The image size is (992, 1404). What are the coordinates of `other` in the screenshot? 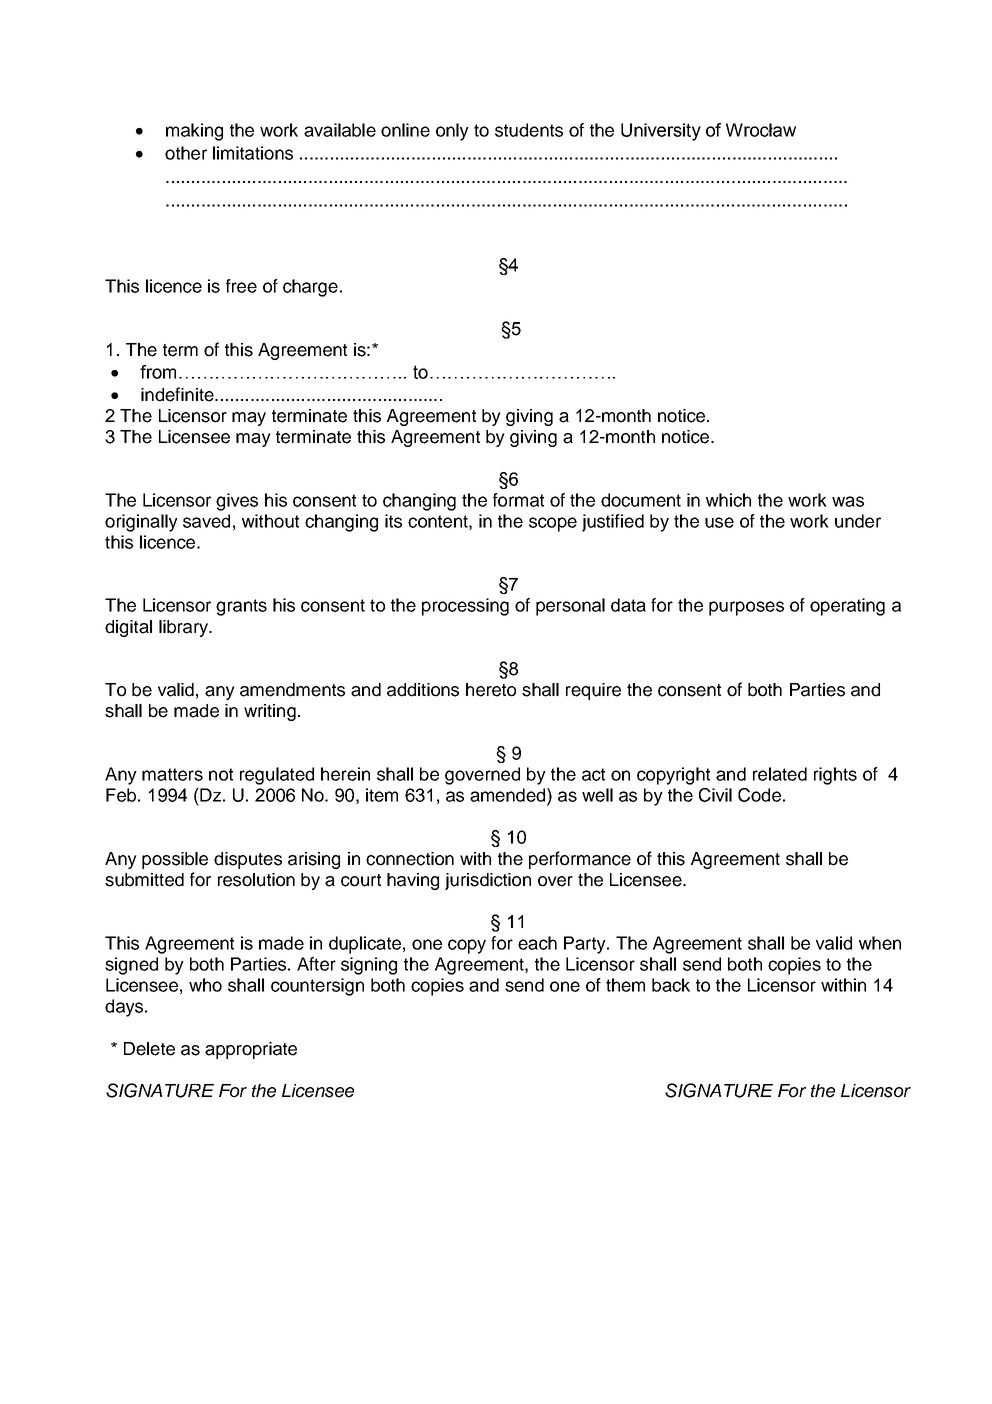 It's located at (186, 153).
